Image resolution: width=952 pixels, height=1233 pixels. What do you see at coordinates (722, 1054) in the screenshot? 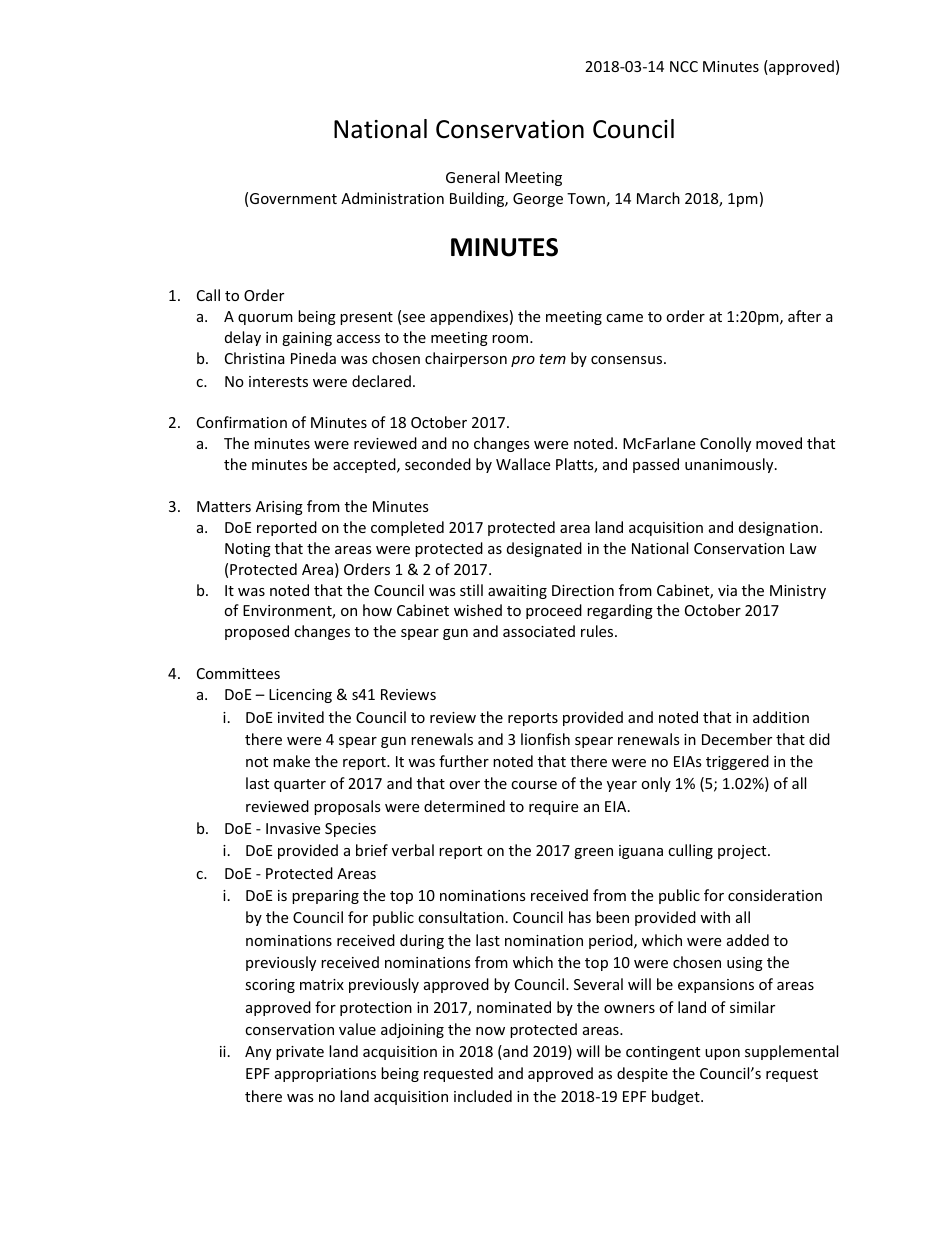
I see `upon` at bounding box center [722, 1054].
